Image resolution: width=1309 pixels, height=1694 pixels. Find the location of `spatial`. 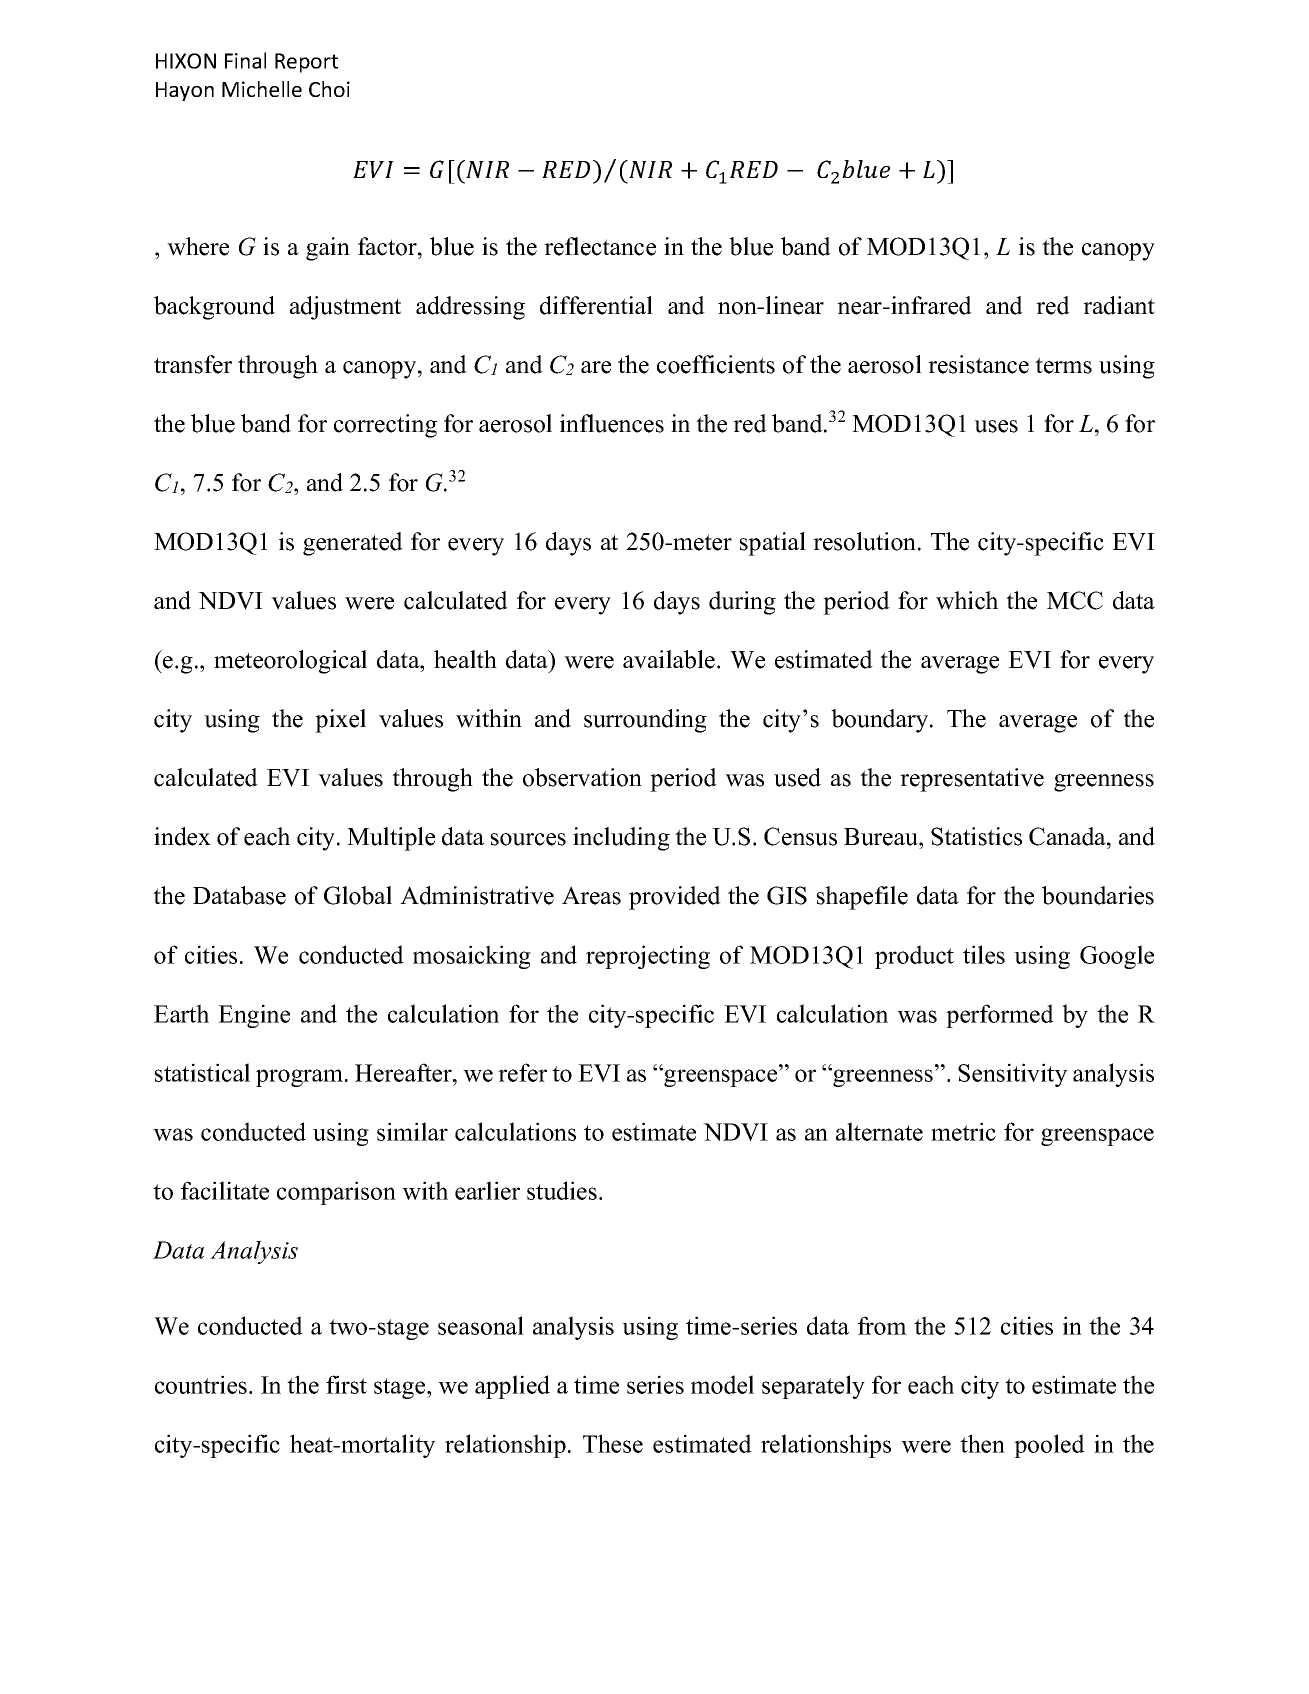

spatial is located at coordinates (772, 544).
